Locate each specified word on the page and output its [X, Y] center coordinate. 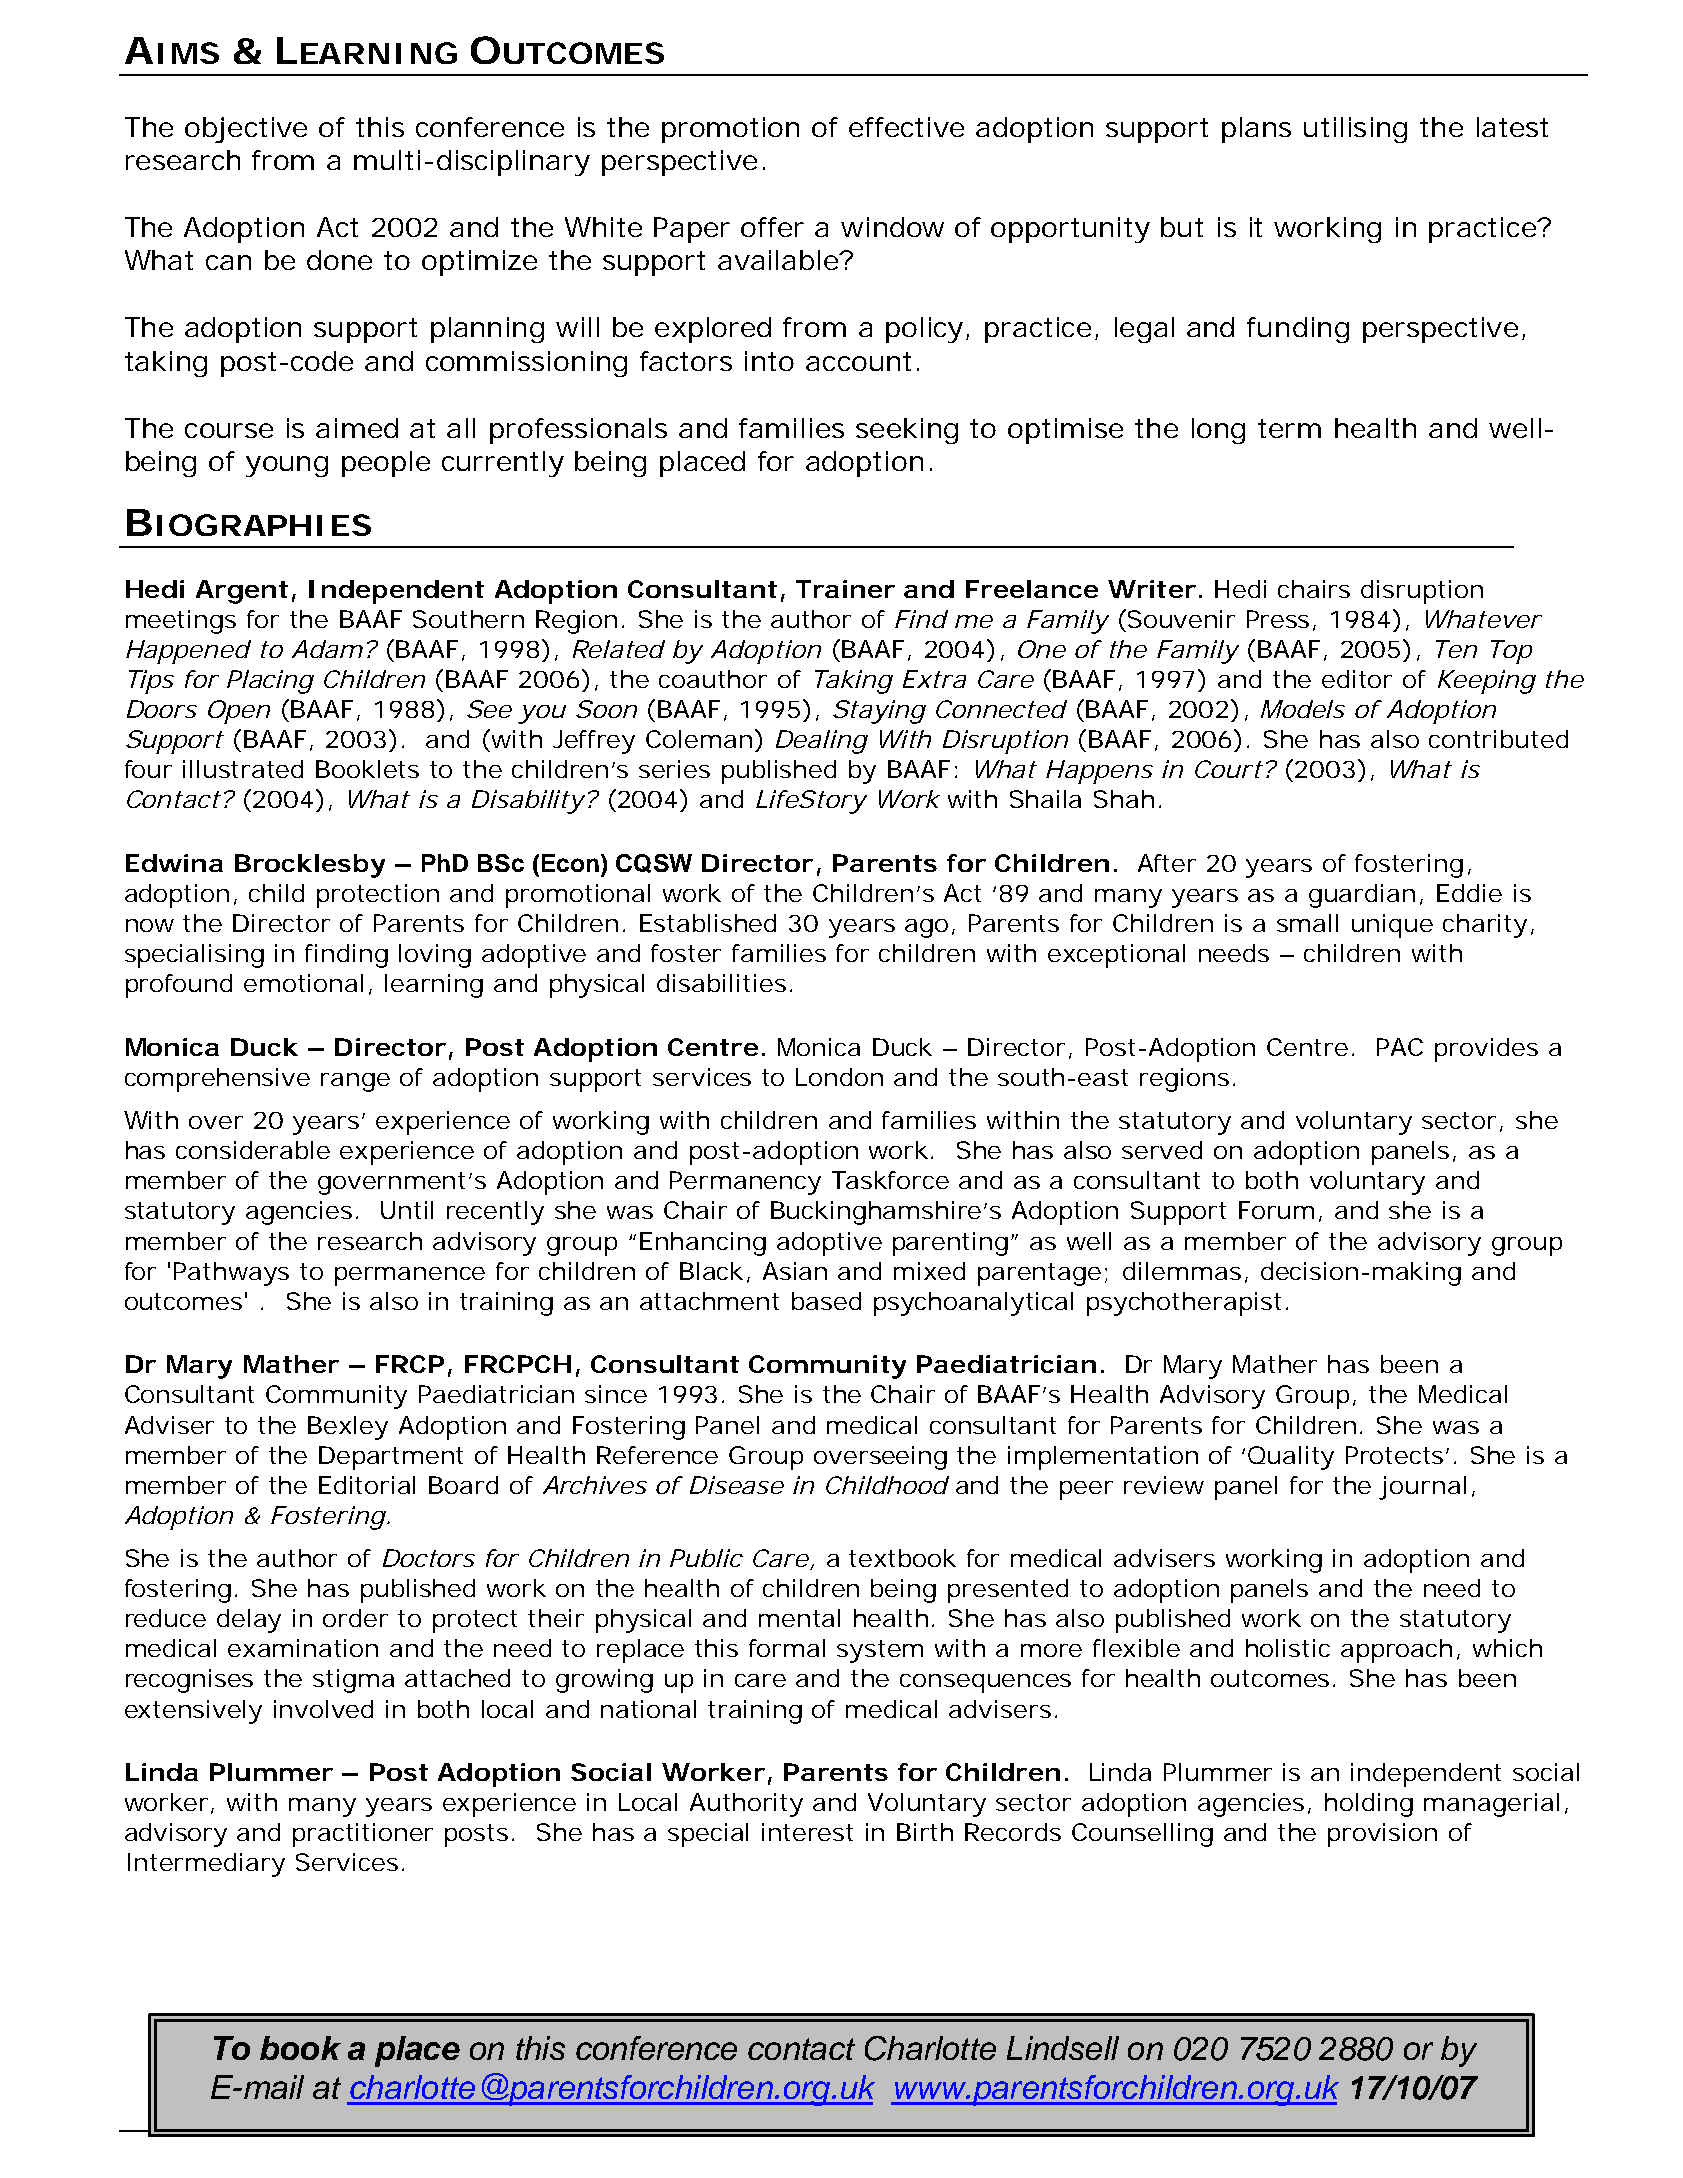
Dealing [822, 742]
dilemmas [1185, 1272]
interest [807, 1832]
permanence [410, 1276]
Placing [270, 682]
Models [1303, 709]
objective [246, 130]
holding [1369, 1805]
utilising [1355, 130]
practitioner [363, 1835]
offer [772, 227]
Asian [795, 1271]
